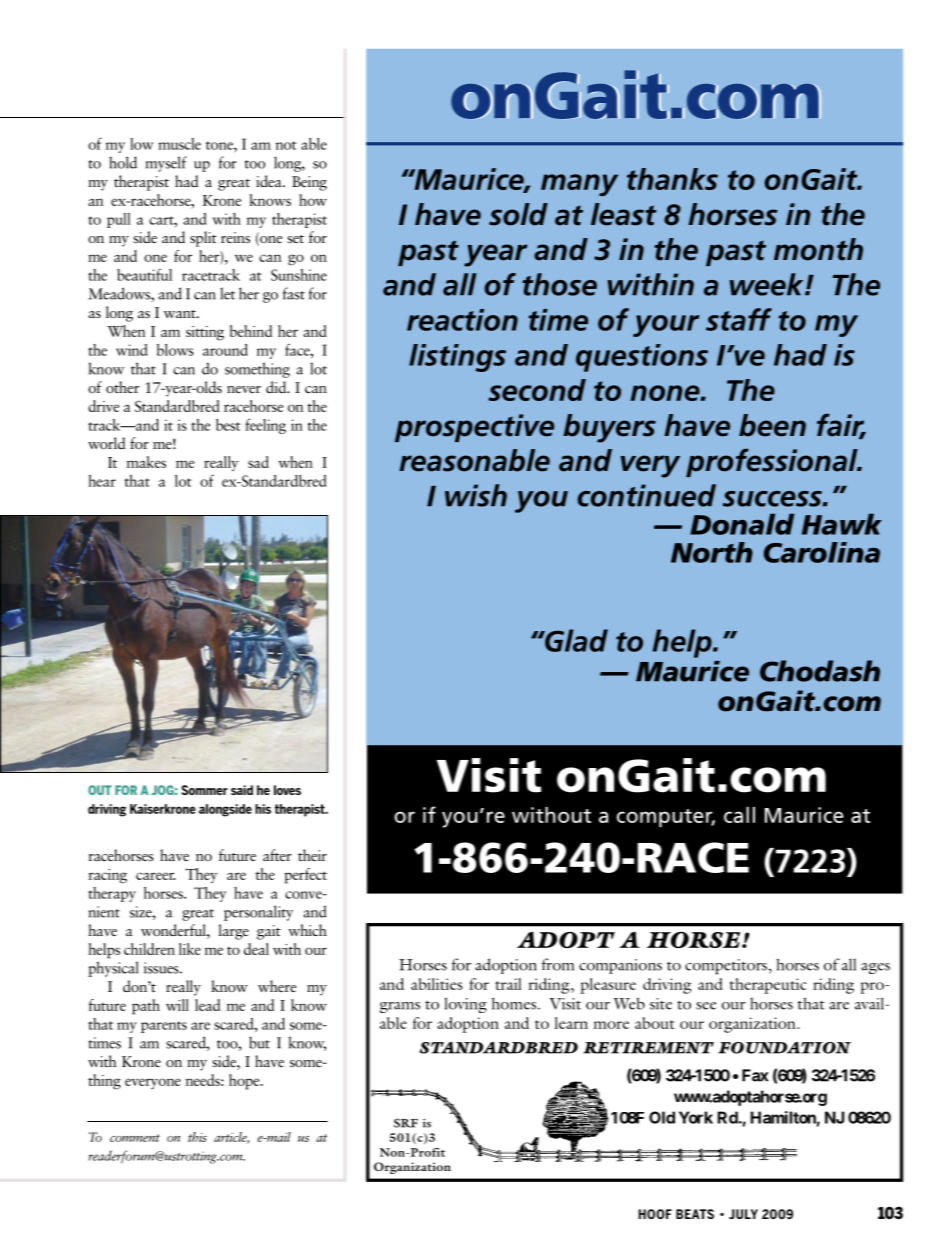 The width and height of the page is (952, 1260). Describe the element at coordinates (197, 1137) in the page. I see `this` at that location.
